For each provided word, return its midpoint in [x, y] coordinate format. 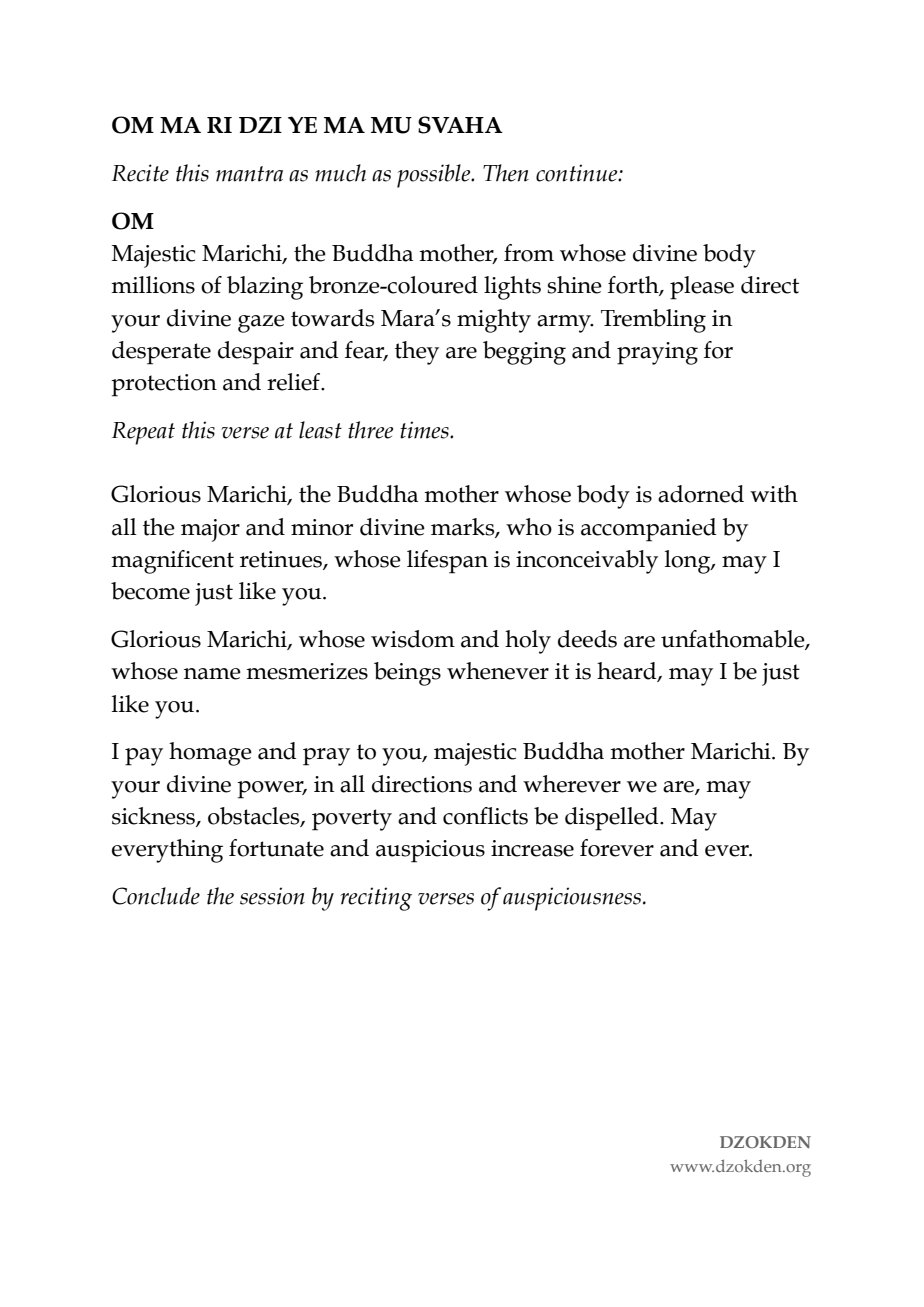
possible [435, 176]
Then [506, 173]
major [210, 530]
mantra [249, 174]
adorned [701, 494]
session [272, 896]
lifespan [447, 562]
